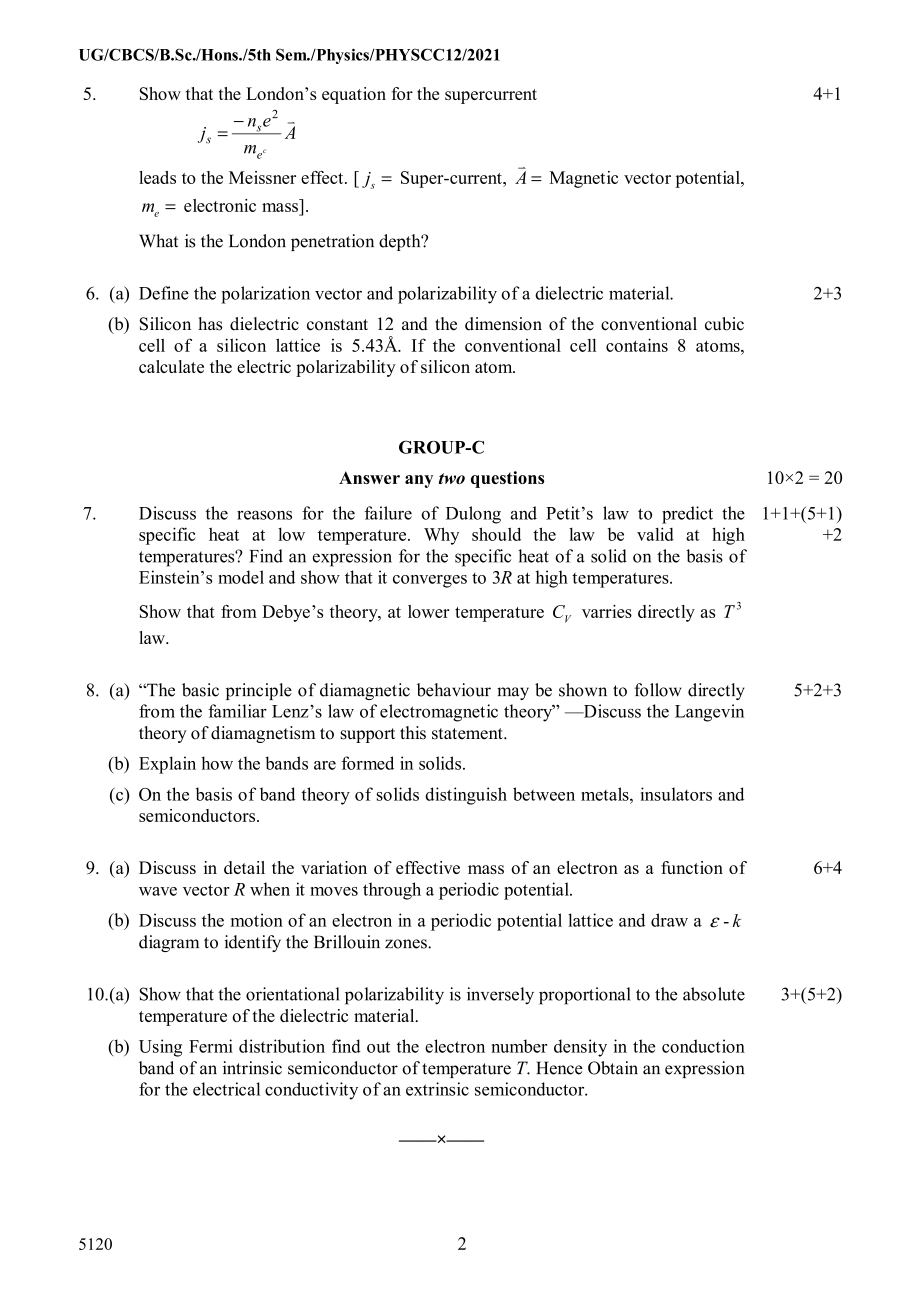  I want to click on reasons, so click(264, 515).
